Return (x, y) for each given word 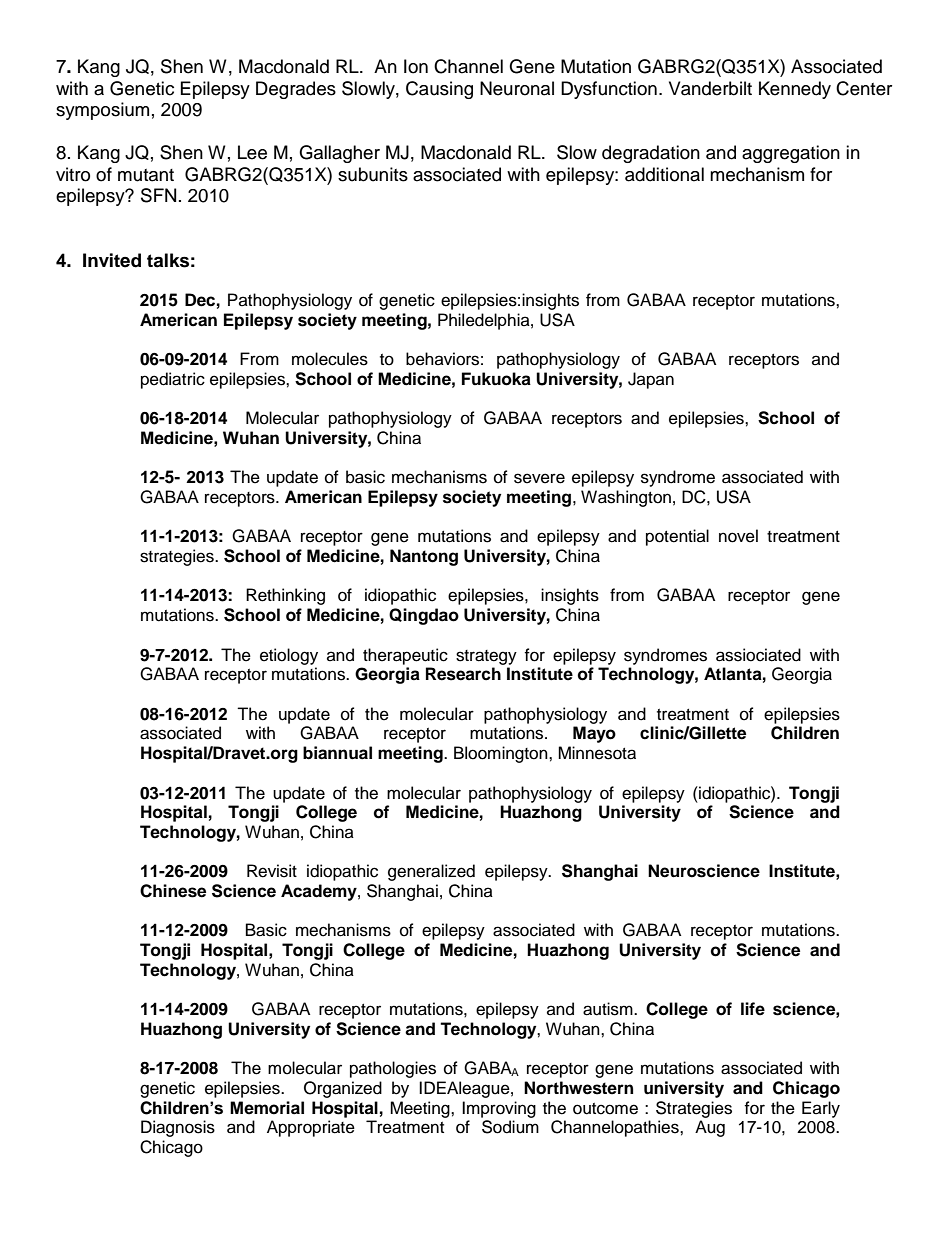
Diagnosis (178, 1128)
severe (539, 478)
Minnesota (597, 753)
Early (821, 1109)
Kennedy (795, 90)
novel (738, 536)
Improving (499, 1109)
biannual (337, 753)
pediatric (173, 380)
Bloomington (502, 754)
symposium (102, 111)
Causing (439, 90)
